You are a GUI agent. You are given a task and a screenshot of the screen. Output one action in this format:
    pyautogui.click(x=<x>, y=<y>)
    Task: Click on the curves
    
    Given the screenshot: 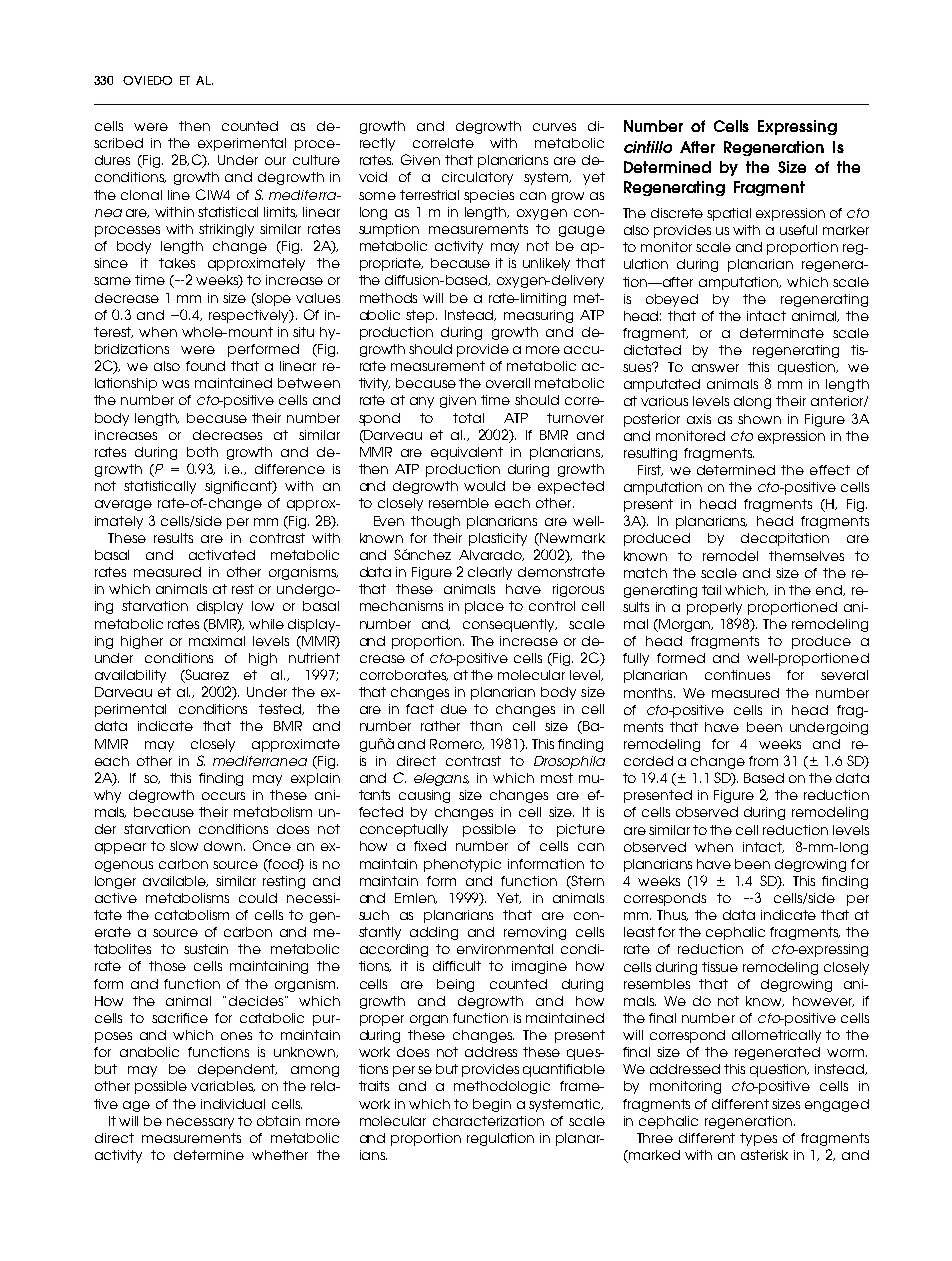 What is the action you would take?
    pyautogui.click(x=554, y=127)
